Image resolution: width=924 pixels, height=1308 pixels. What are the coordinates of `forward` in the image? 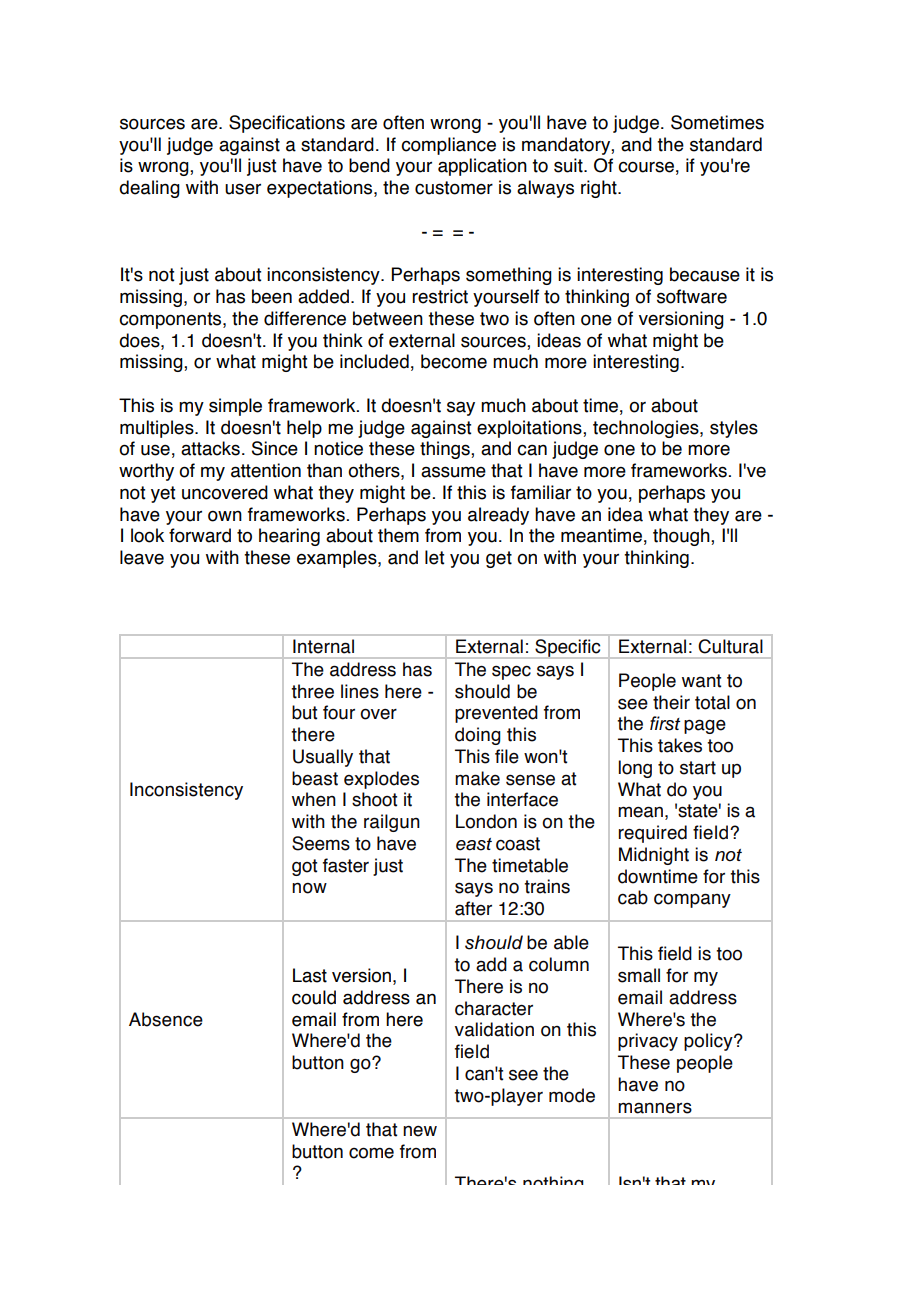 It's located at (200, 535).
